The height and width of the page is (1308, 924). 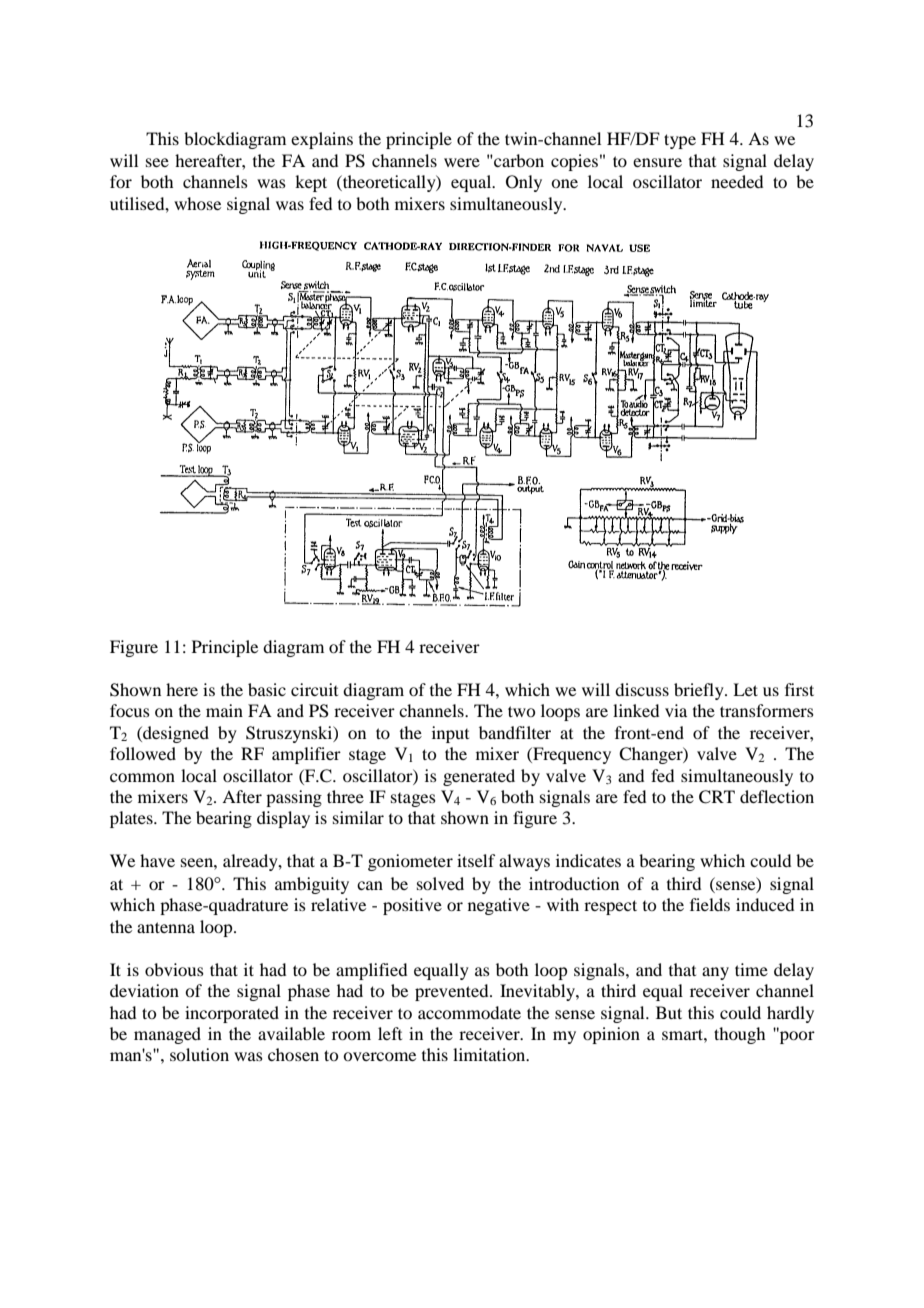 I want to click on generated, so click(x=479, y=777).
